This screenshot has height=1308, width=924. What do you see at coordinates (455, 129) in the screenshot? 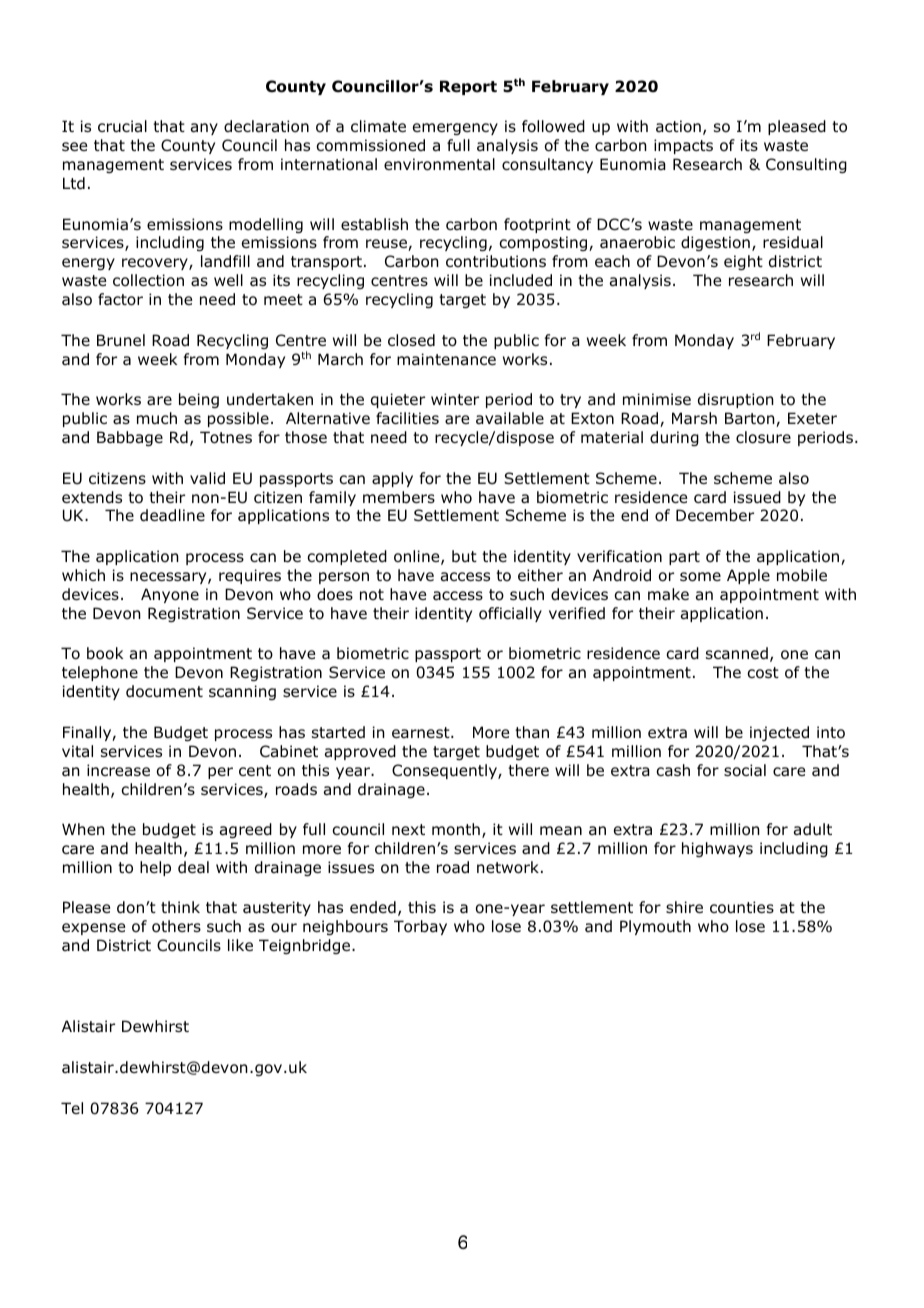
I see `emergency` at bounding box center [455, 129].
